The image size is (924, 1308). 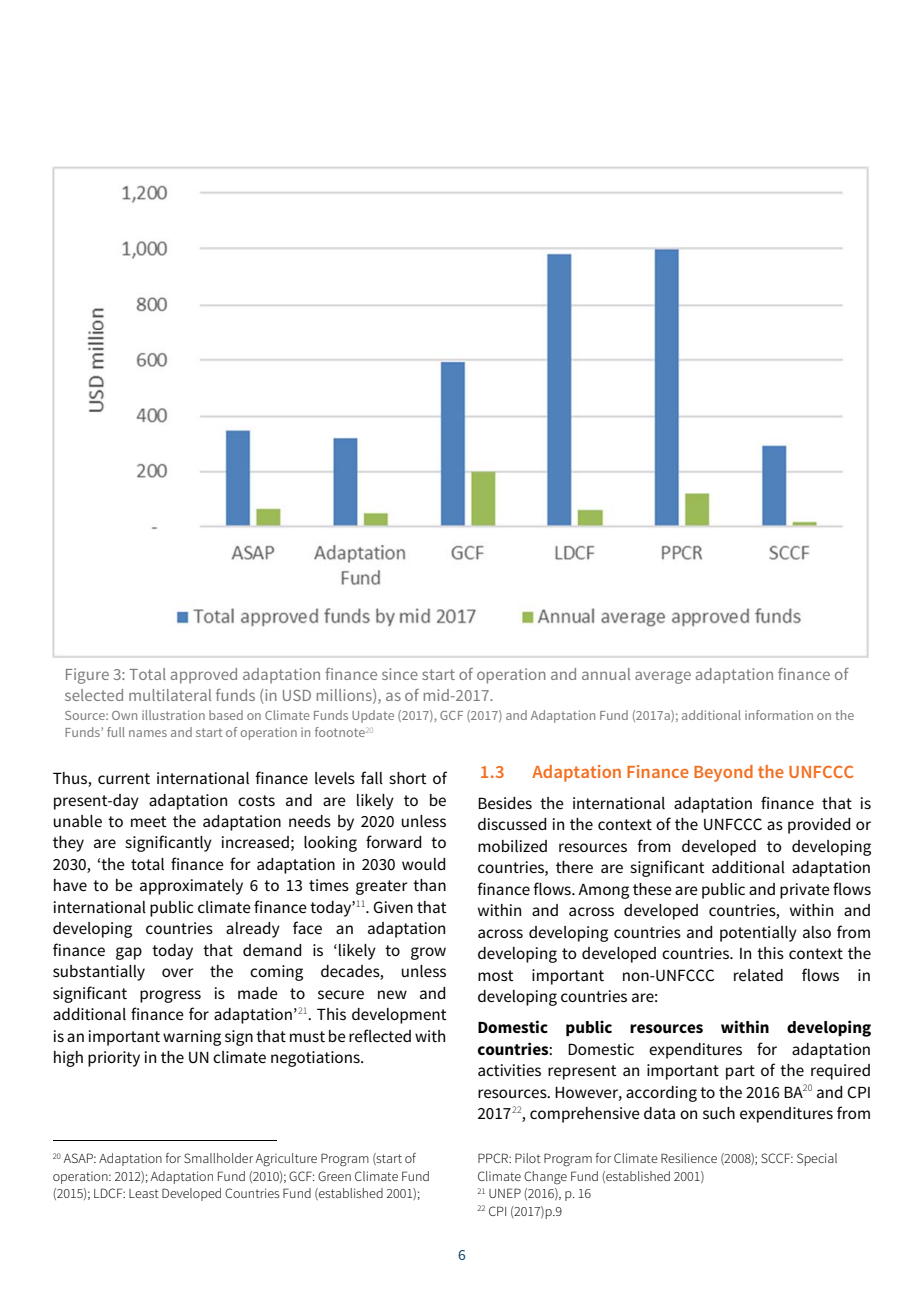 What do you see at coordinates (400, 674) in the image?
I see `since` at bounding box center [400, 674].
